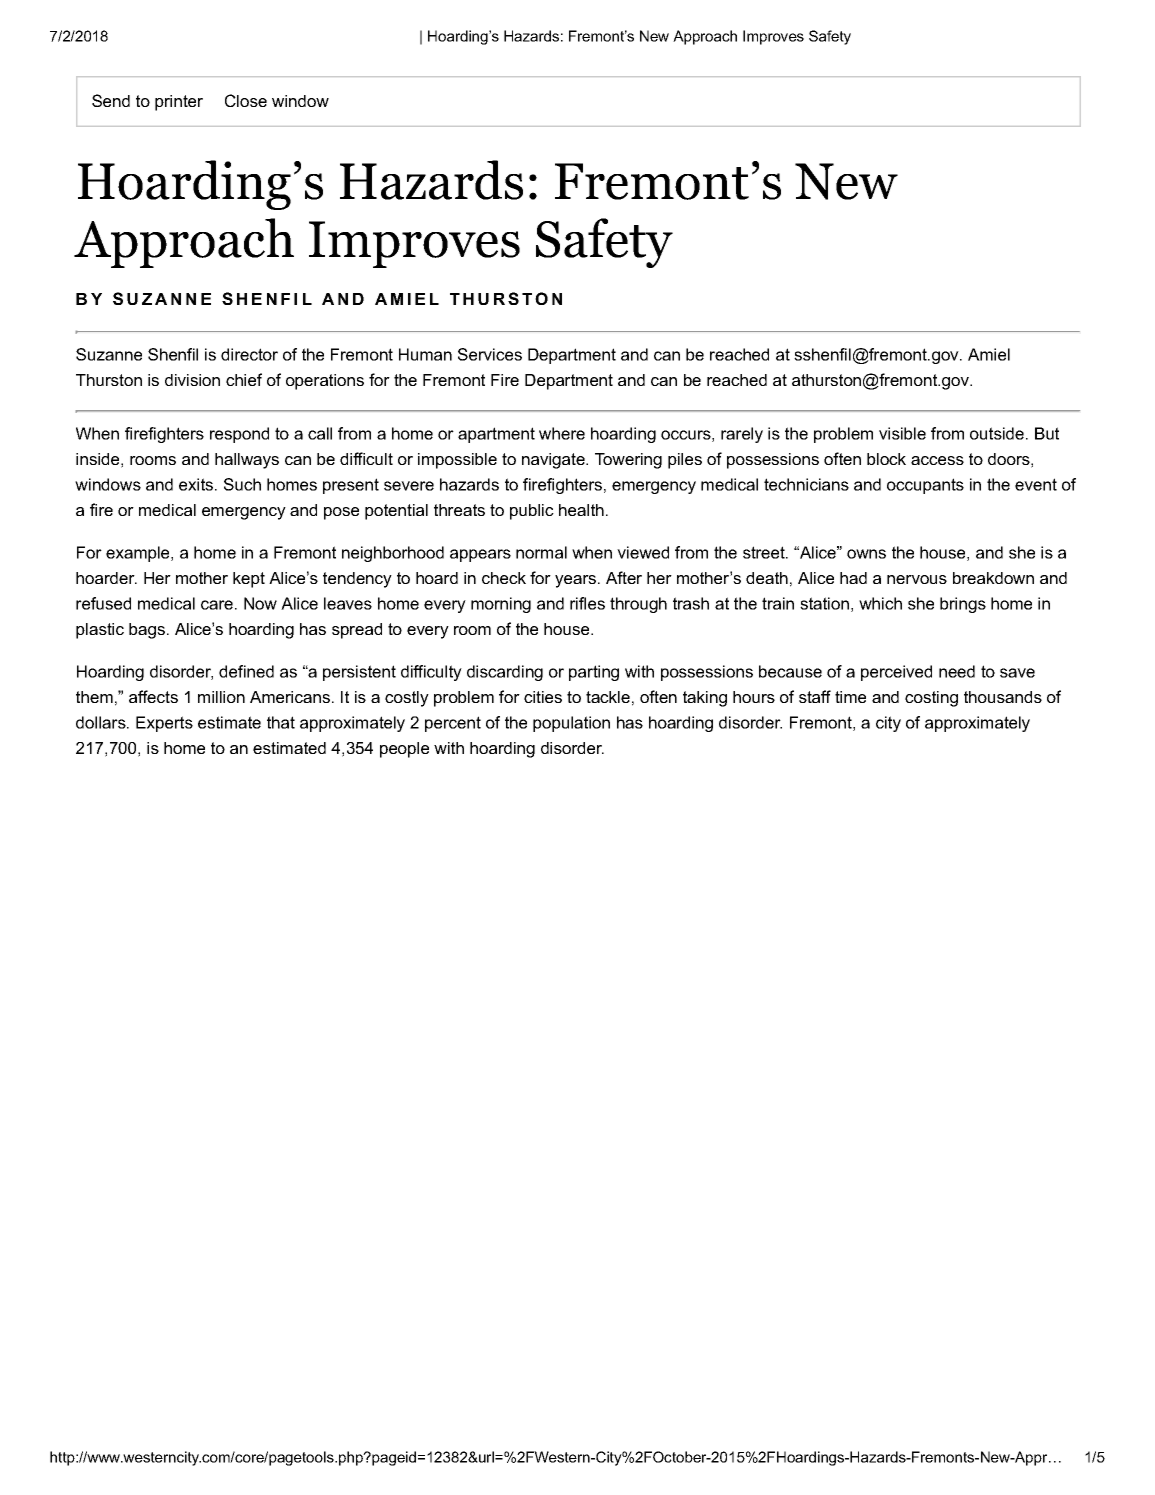 The height and width of the document is (1495, 1155). I want to click on visible, so click(902, 433).
